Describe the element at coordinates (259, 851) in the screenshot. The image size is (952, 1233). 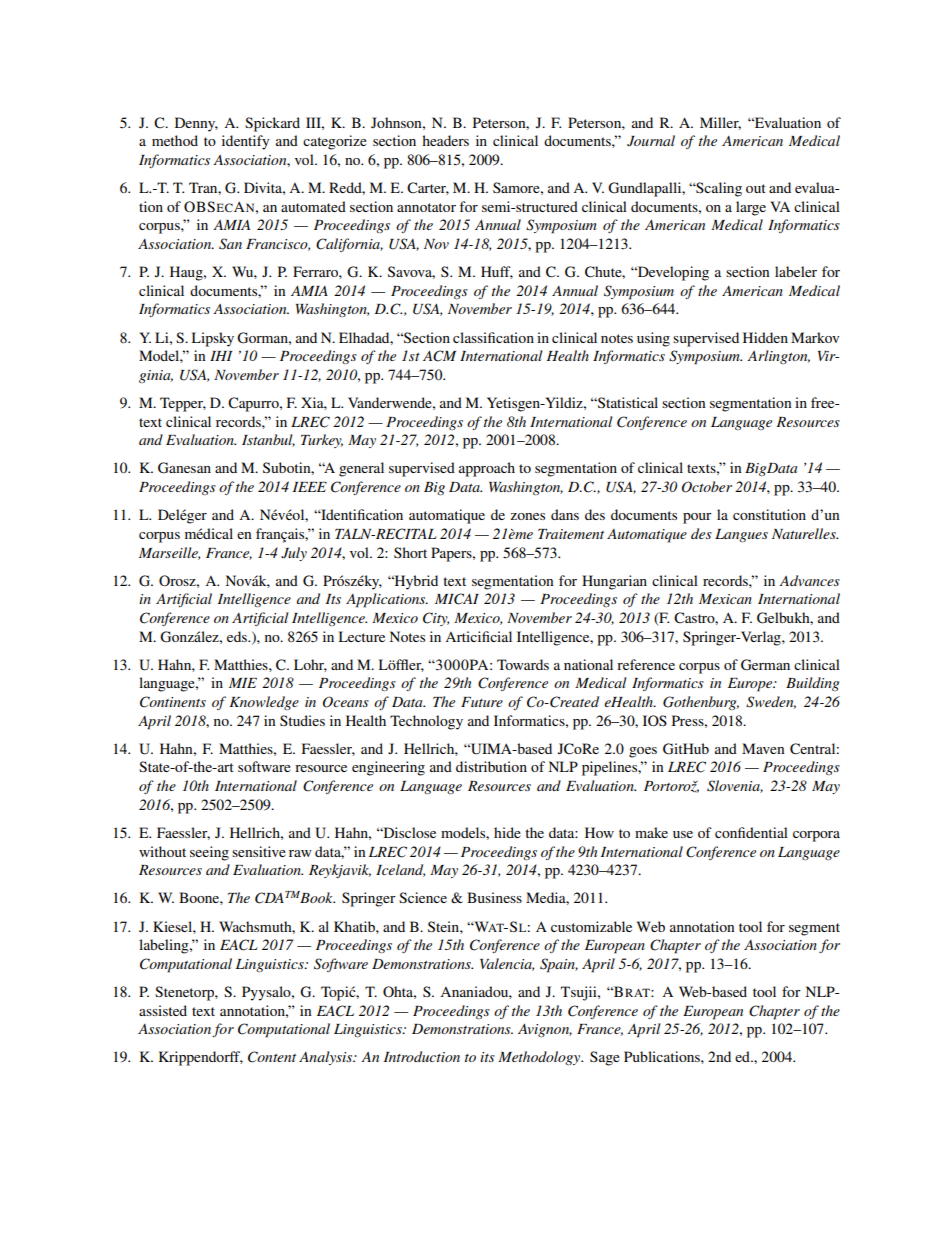
I see `sensitive` at that location.
